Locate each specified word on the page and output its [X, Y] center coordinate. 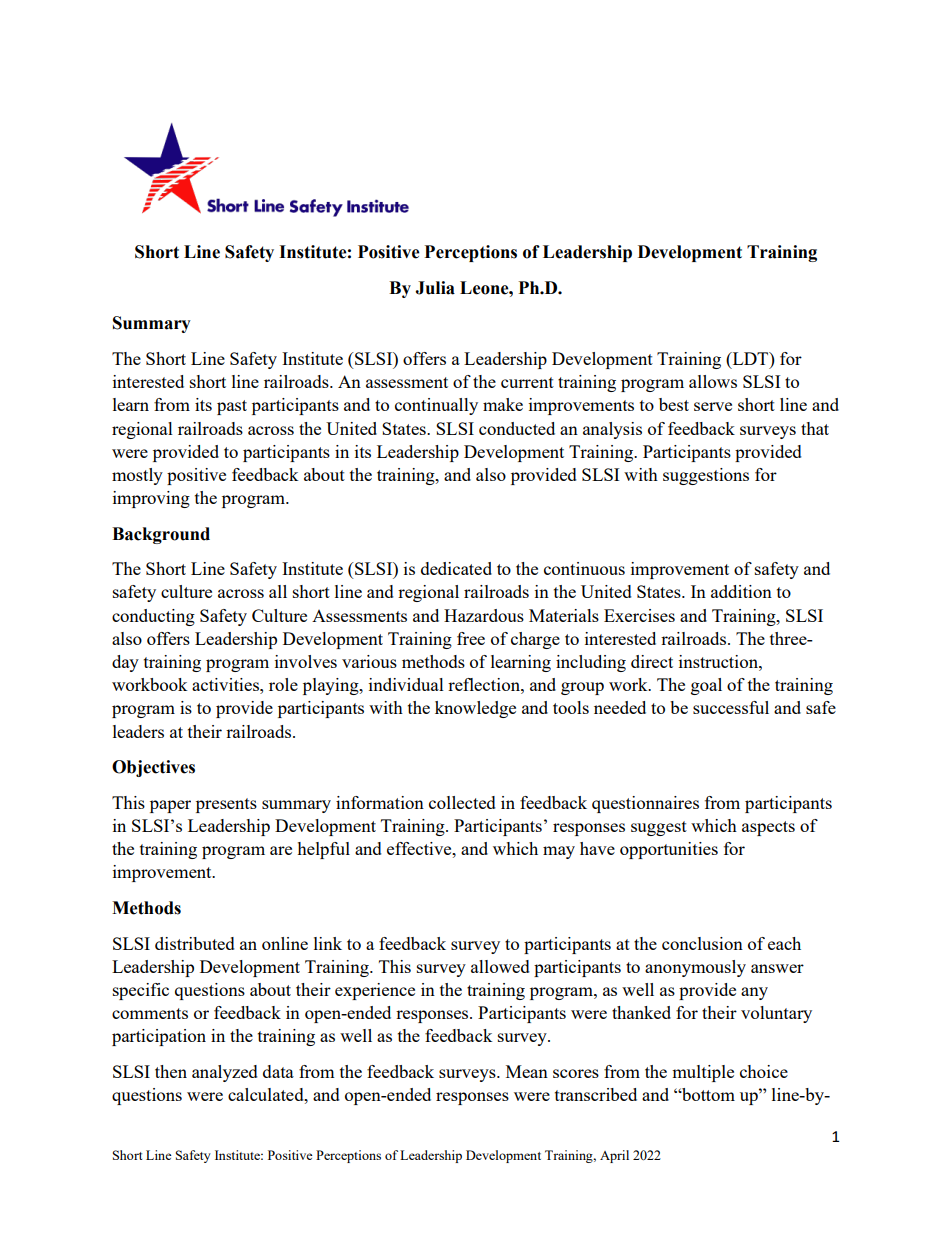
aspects [768, 828]
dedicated [456, 568]
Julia [435, 288]
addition [741, 591]
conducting [153, 617]
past [232, 407]
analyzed [225, 1073]
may [559, 852]
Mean [527, 1071]
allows [713, 381]
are [281, 850]
